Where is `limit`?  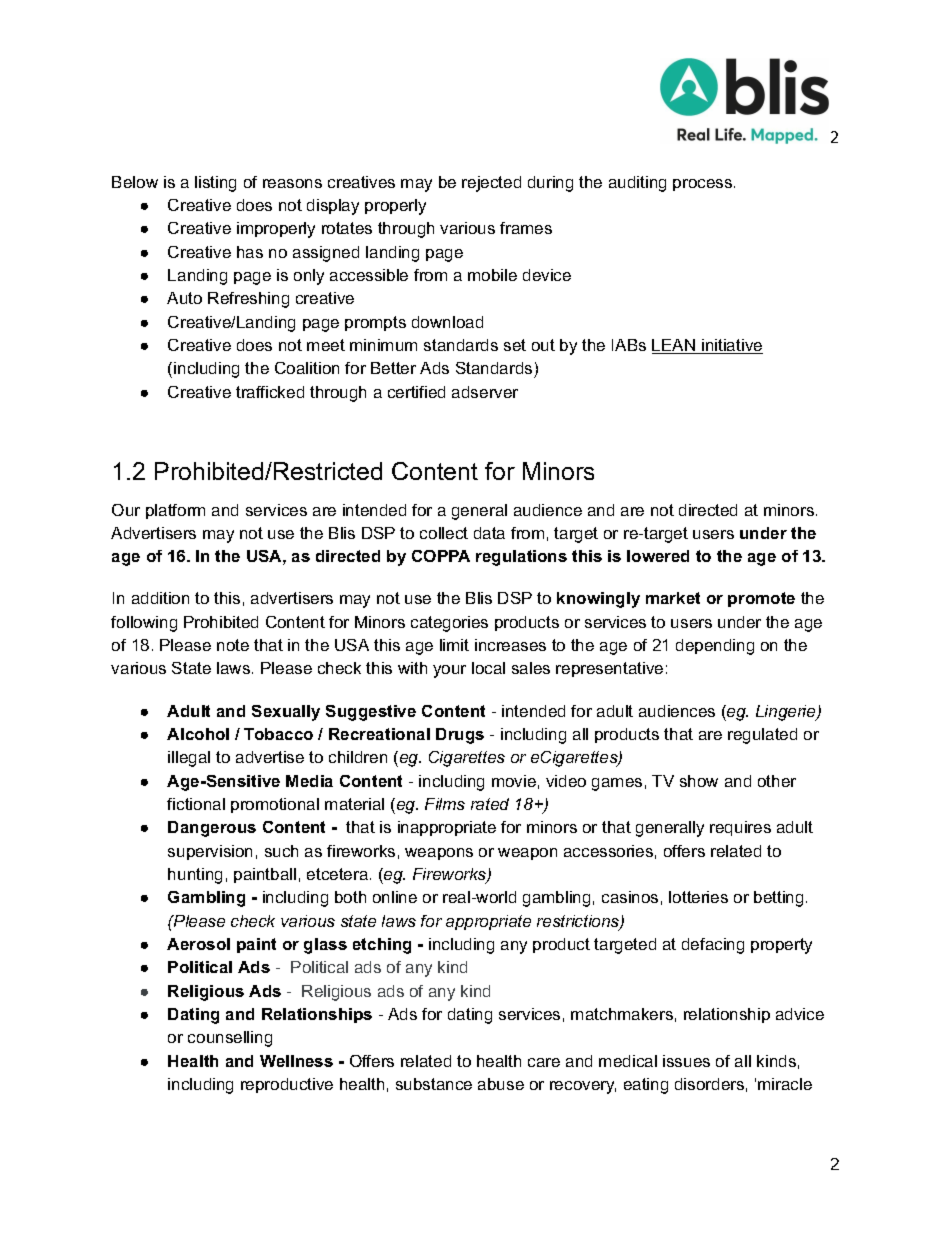
limit is located at coordinates (454, 645).
